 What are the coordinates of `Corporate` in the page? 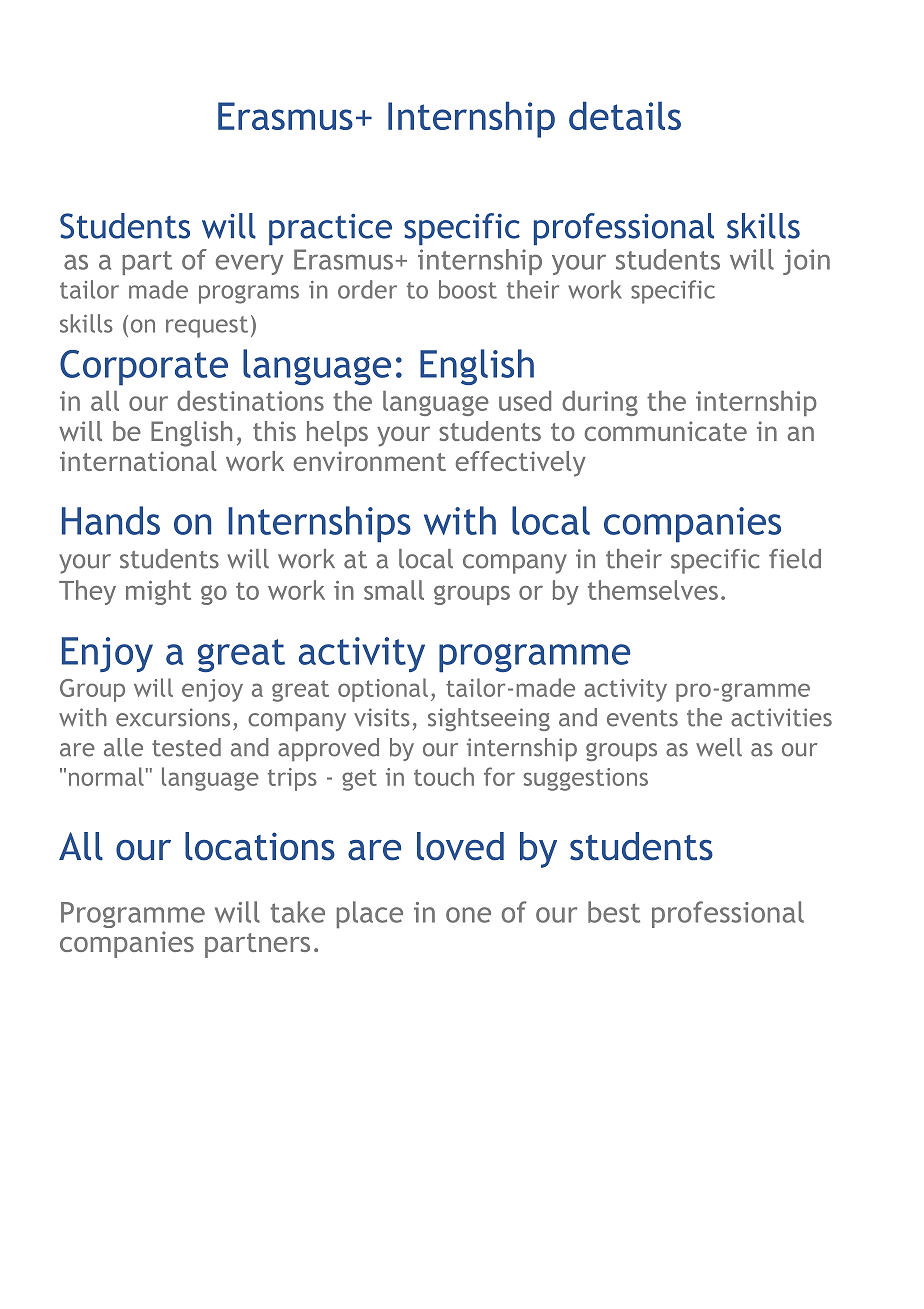 It's located at (144, 368).
